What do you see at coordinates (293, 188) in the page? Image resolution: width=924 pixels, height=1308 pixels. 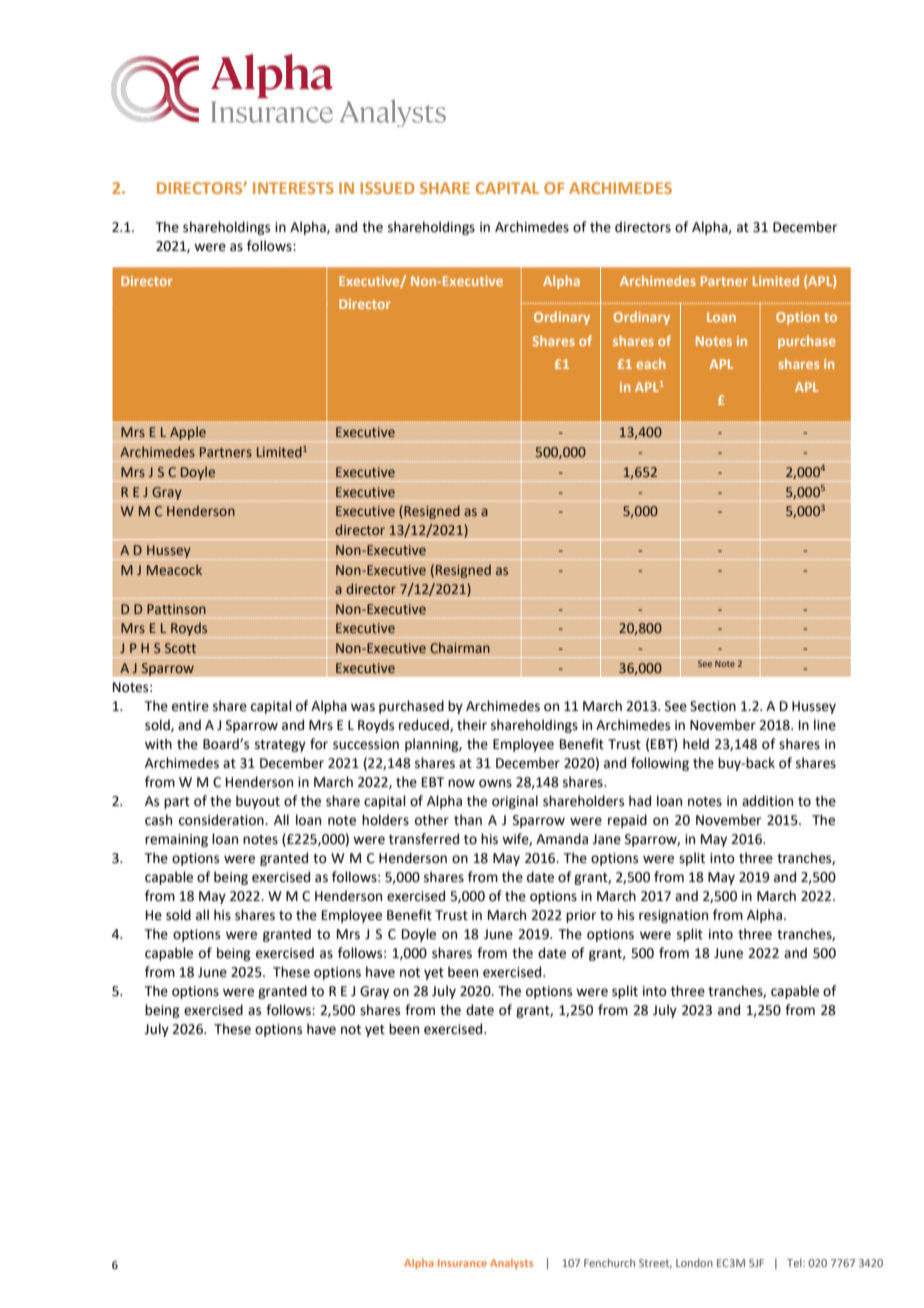 I see `INTERESTS` at bounding box center [293, 188].
